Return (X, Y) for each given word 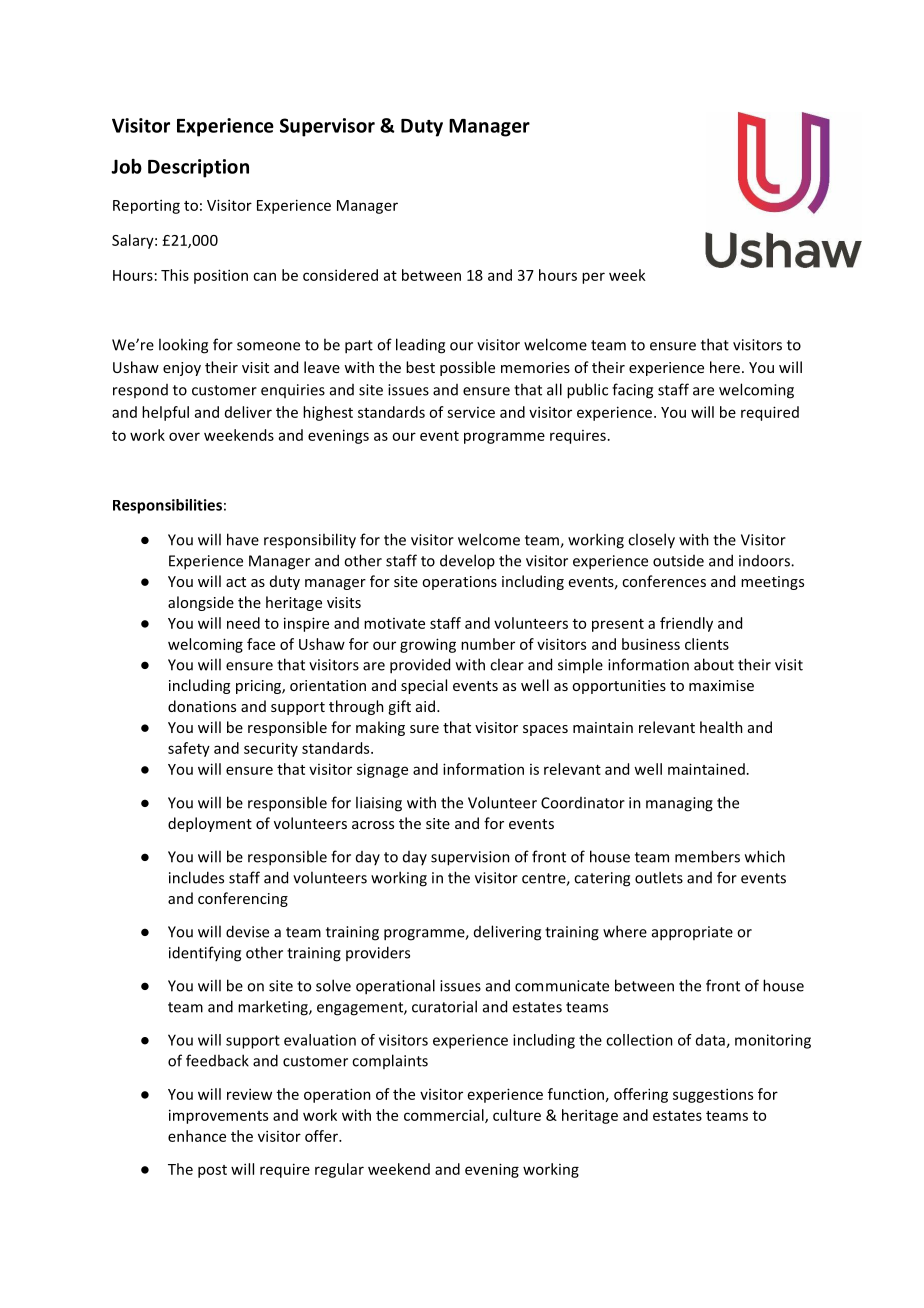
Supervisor (327, 127)
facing (632, 391)
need (243, 623)
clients (707, 644)
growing (428, 645)
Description (198, 168)
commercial (445, 1116)
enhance (197, 1136)
